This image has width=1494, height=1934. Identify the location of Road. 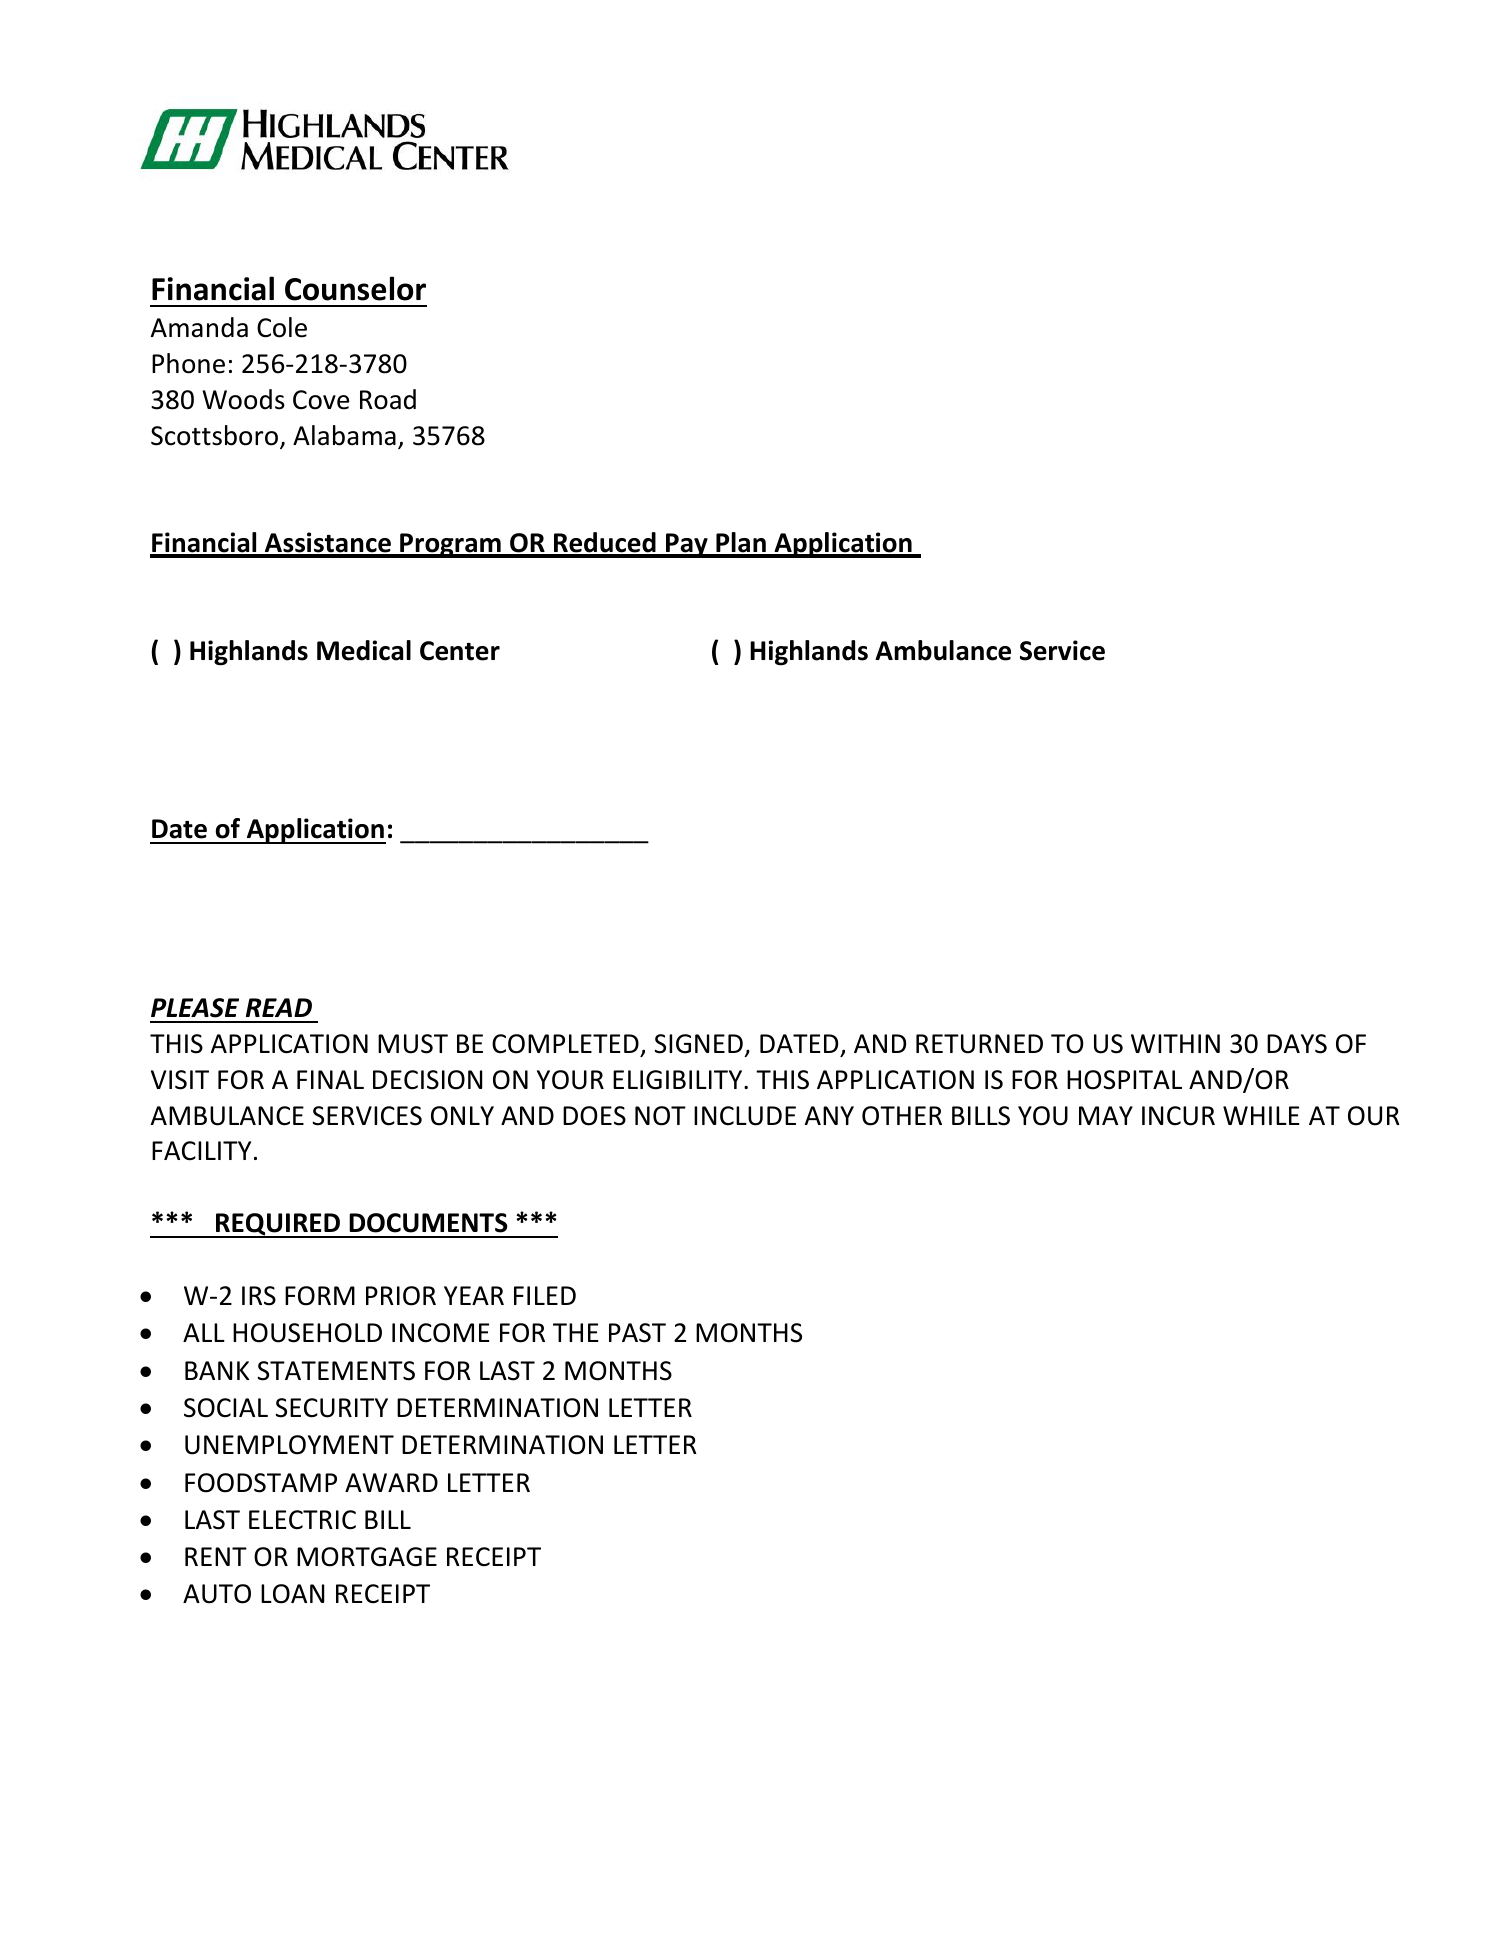
(388, 399).
